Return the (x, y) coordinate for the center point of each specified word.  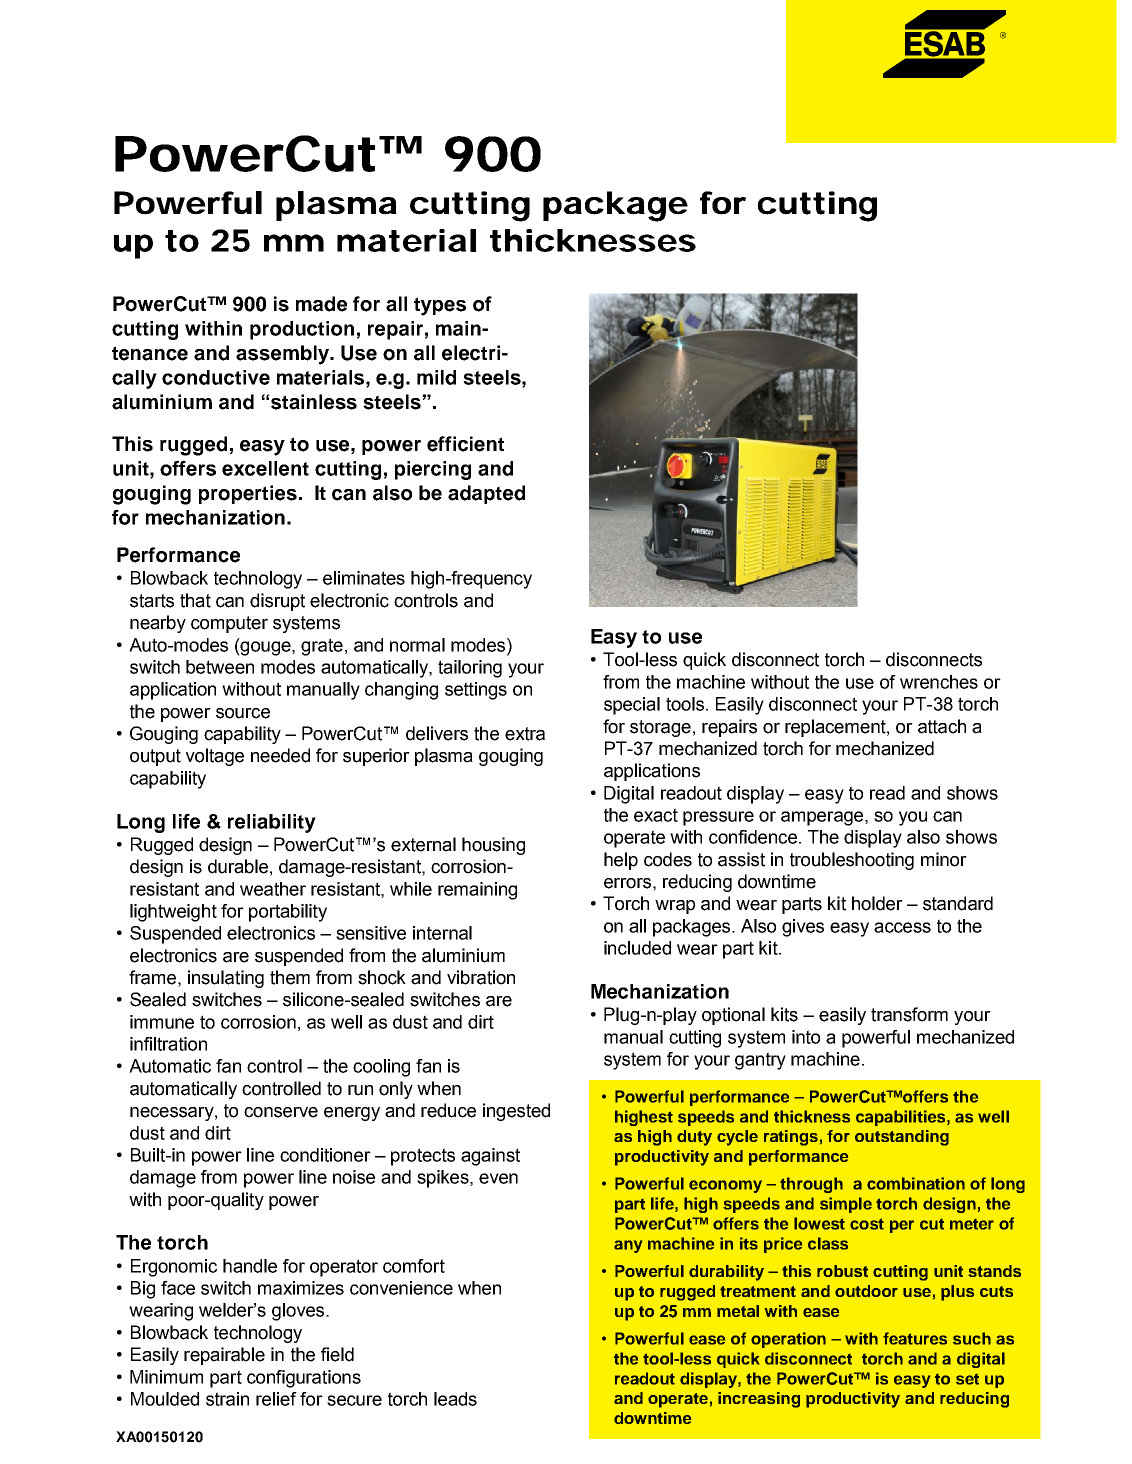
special (632, 706)
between (220, 667)
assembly (283, 355)
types (440, 306)
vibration (481, 977)
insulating (226, 979)
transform (909, 1014)
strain (227, 1399)
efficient (465, 444)
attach (942, 726)
